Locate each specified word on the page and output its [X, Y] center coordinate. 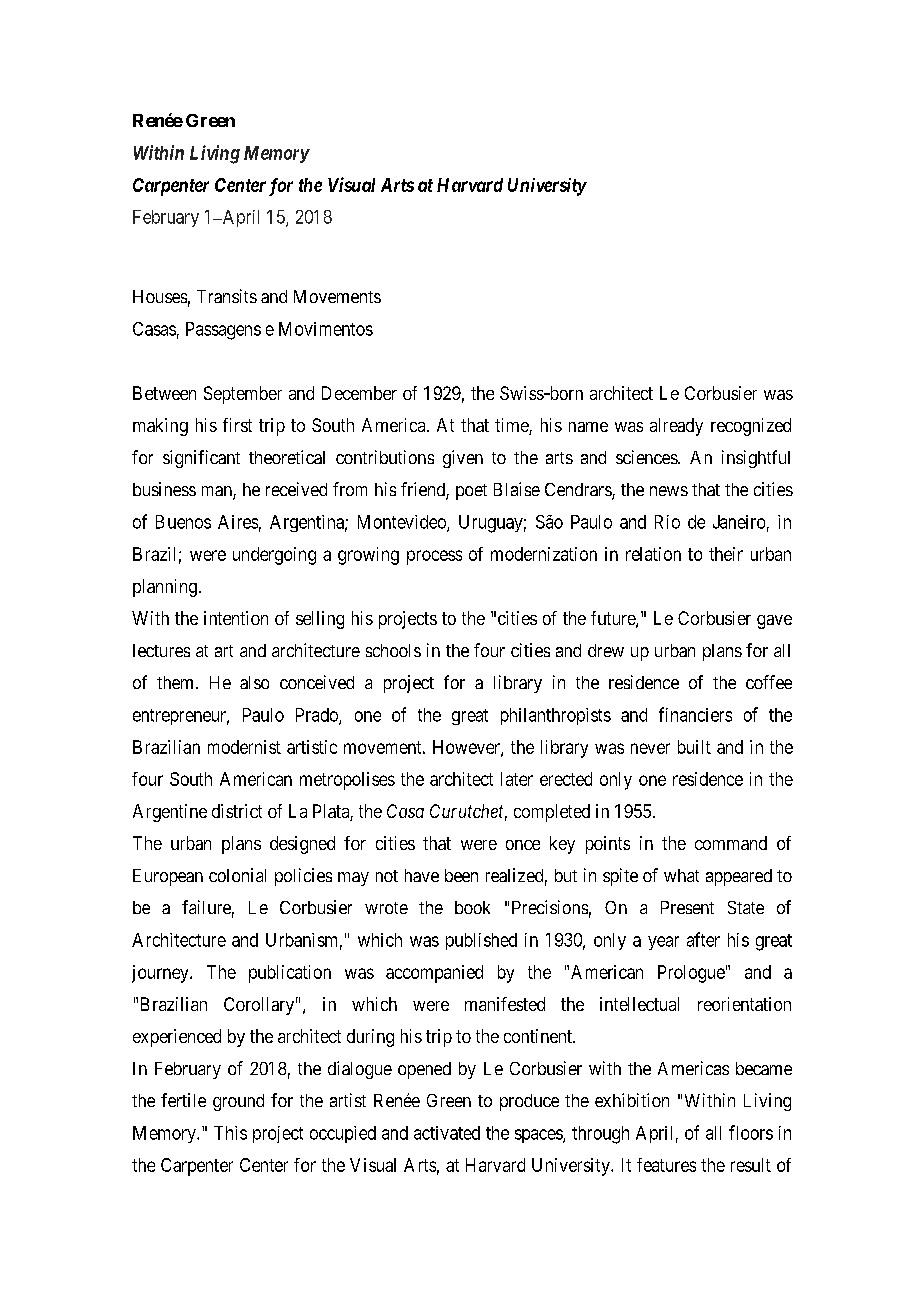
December [359, 393]
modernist [244, 747]
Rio [667, 522]
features [666, 1165]
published [481, 941]
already [676, 427]
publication [290, 974]
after [703, 939]
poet [471, 492]
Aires [238, 522]
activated [447, 1133]
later [517, 779]
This [230, 1133]
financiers [695, 714]
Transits [227, 296]
